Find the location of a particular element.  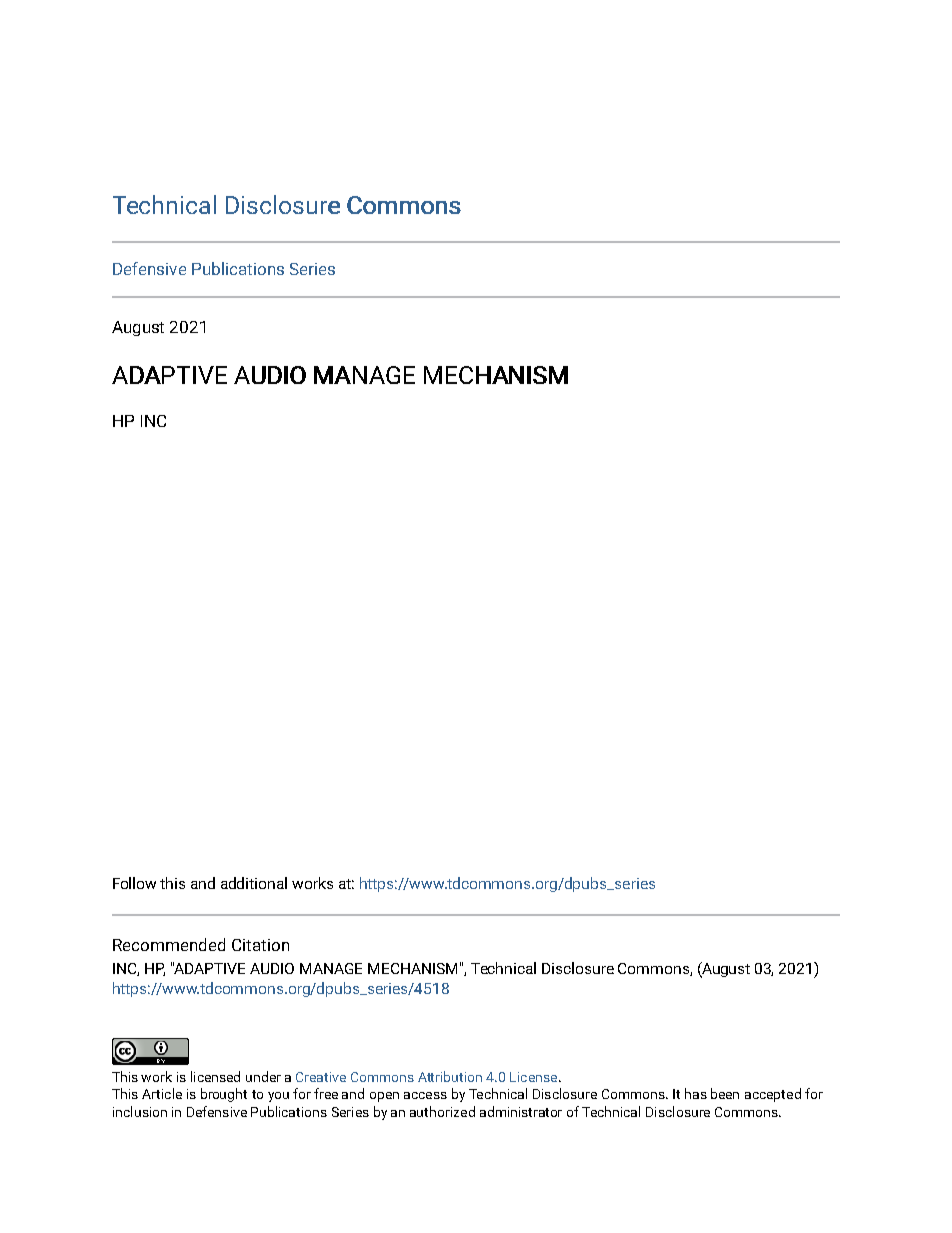

brought is located at coordinates (224, 1095).
